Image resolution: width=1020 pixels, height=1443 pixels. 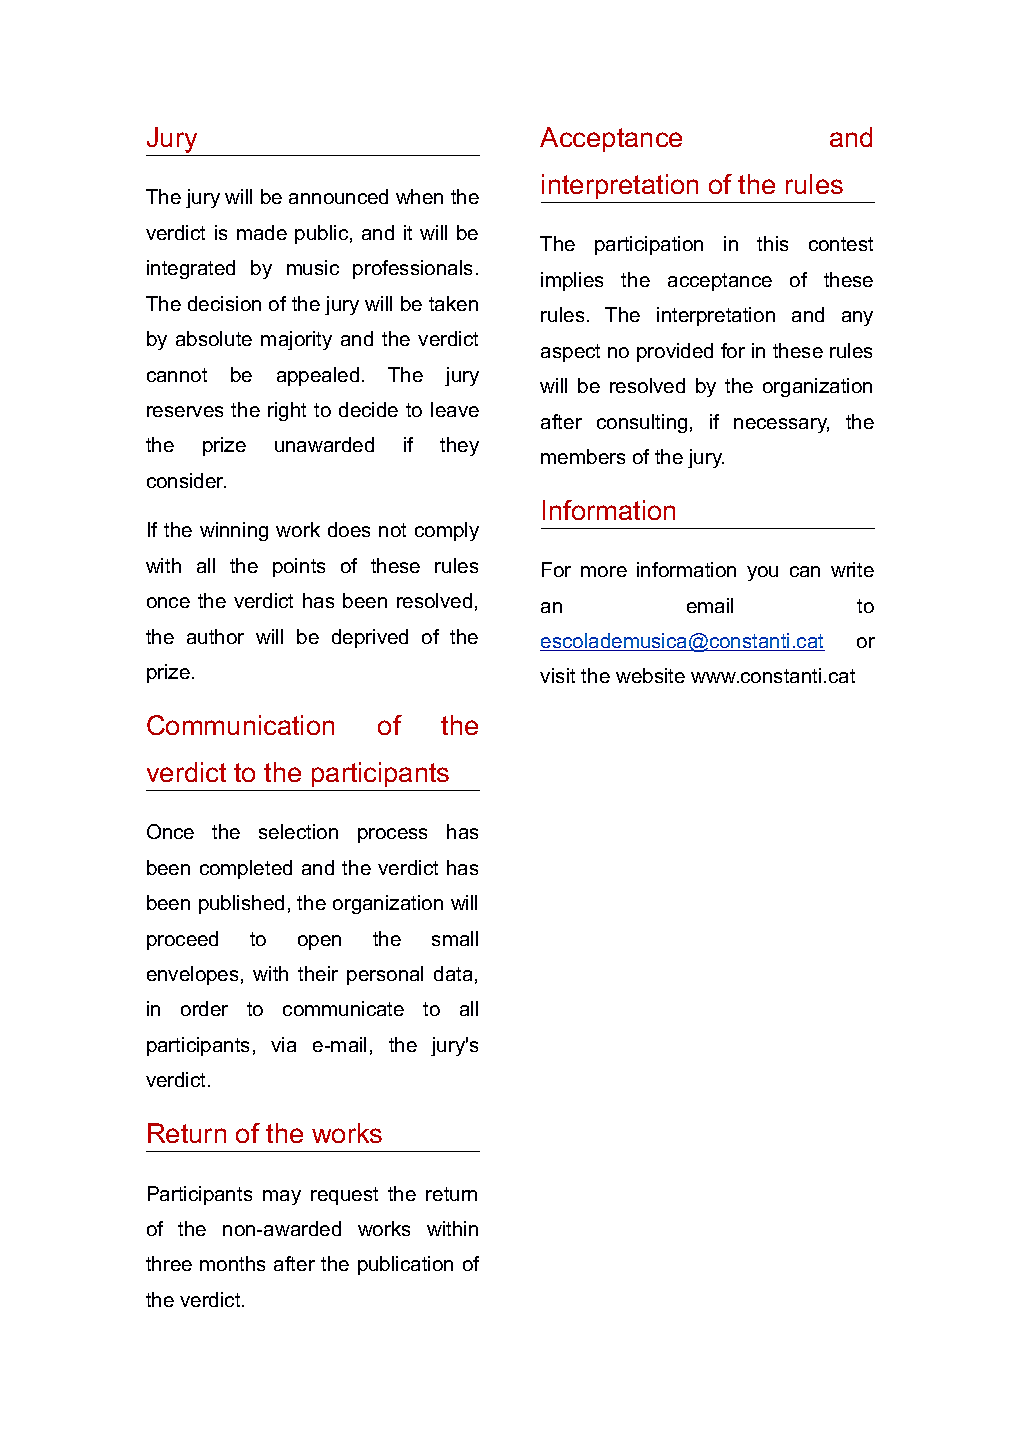 I want to click on small, so click(x=455, y=938).
